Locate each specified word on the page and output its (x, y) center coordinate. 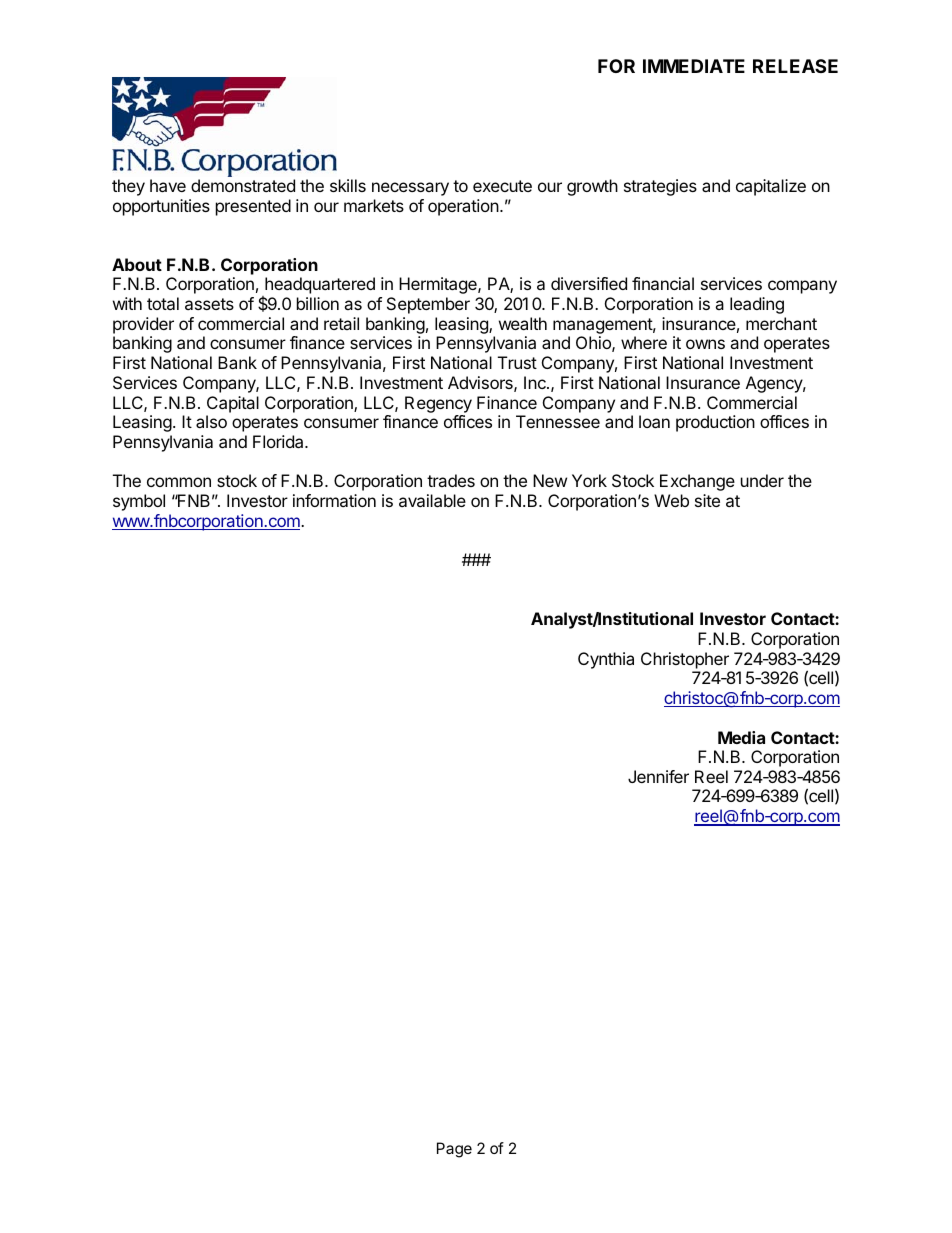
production (715, 423)
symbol (139, 502)
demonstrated (243, 185)
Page (454, 1150)
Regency (438, 404)
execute (502, 186)
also (211, 421)
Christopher (685, 660)
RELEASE (795, 66)
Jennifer (658, 776)
